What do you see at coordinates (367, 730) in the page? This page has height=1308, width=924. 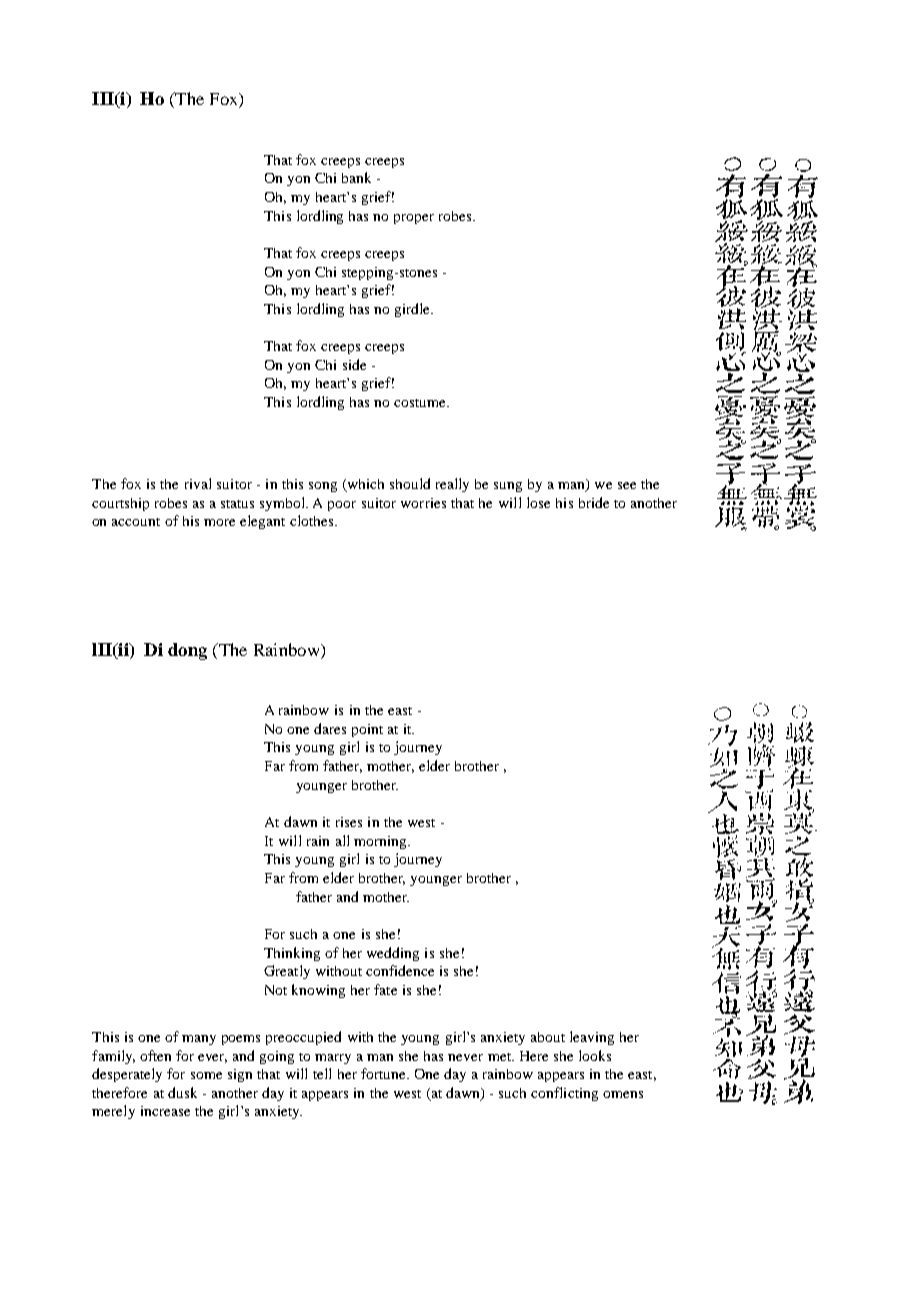 I see `point` at bounding box center [367, 730].
